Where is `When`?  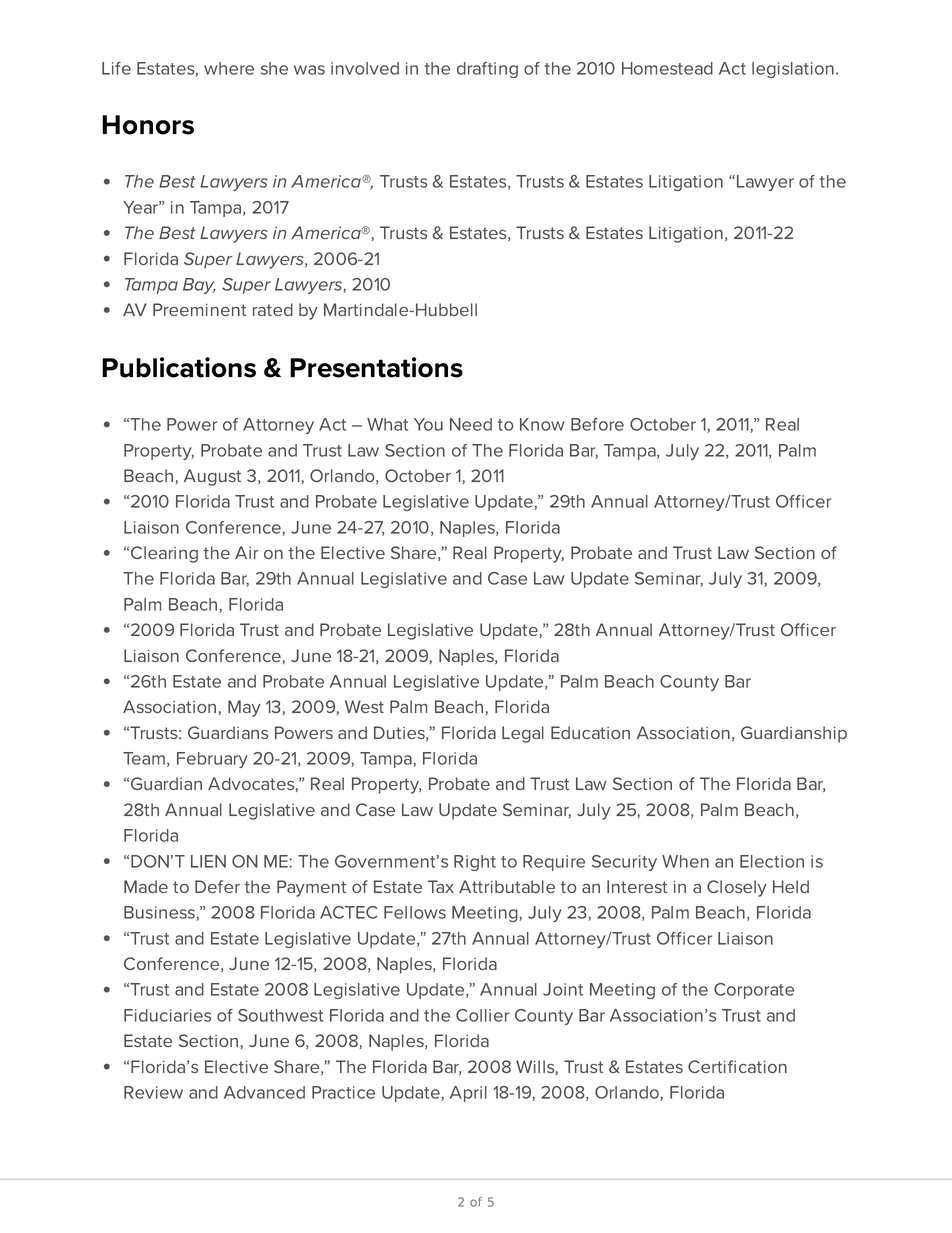
When is located at coordinates (685, 861).
